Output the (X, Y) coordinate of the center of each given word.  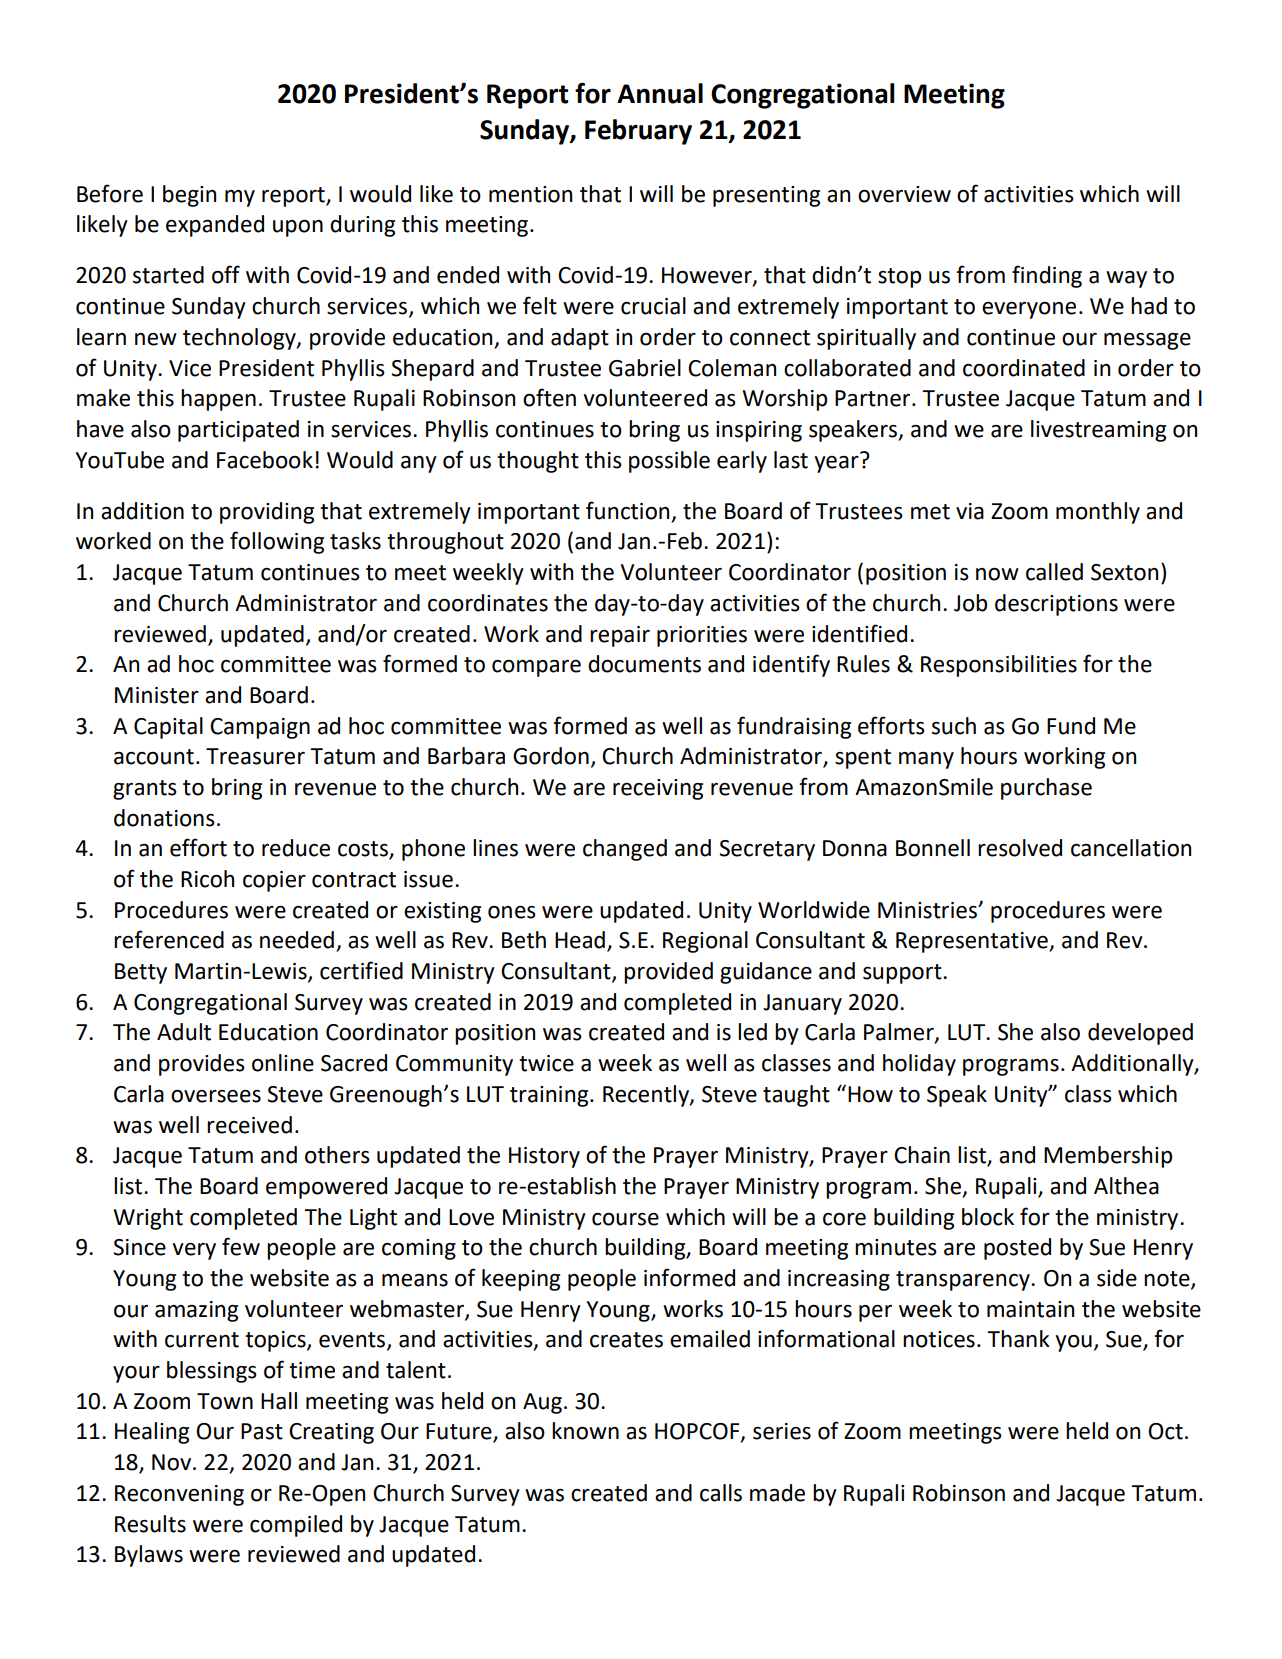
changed (625, 850)
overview (904, 194)
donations (164, 818)
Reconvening (179, 1495)
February (638, 132)
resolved (1020, 848)
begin (189, 196)
